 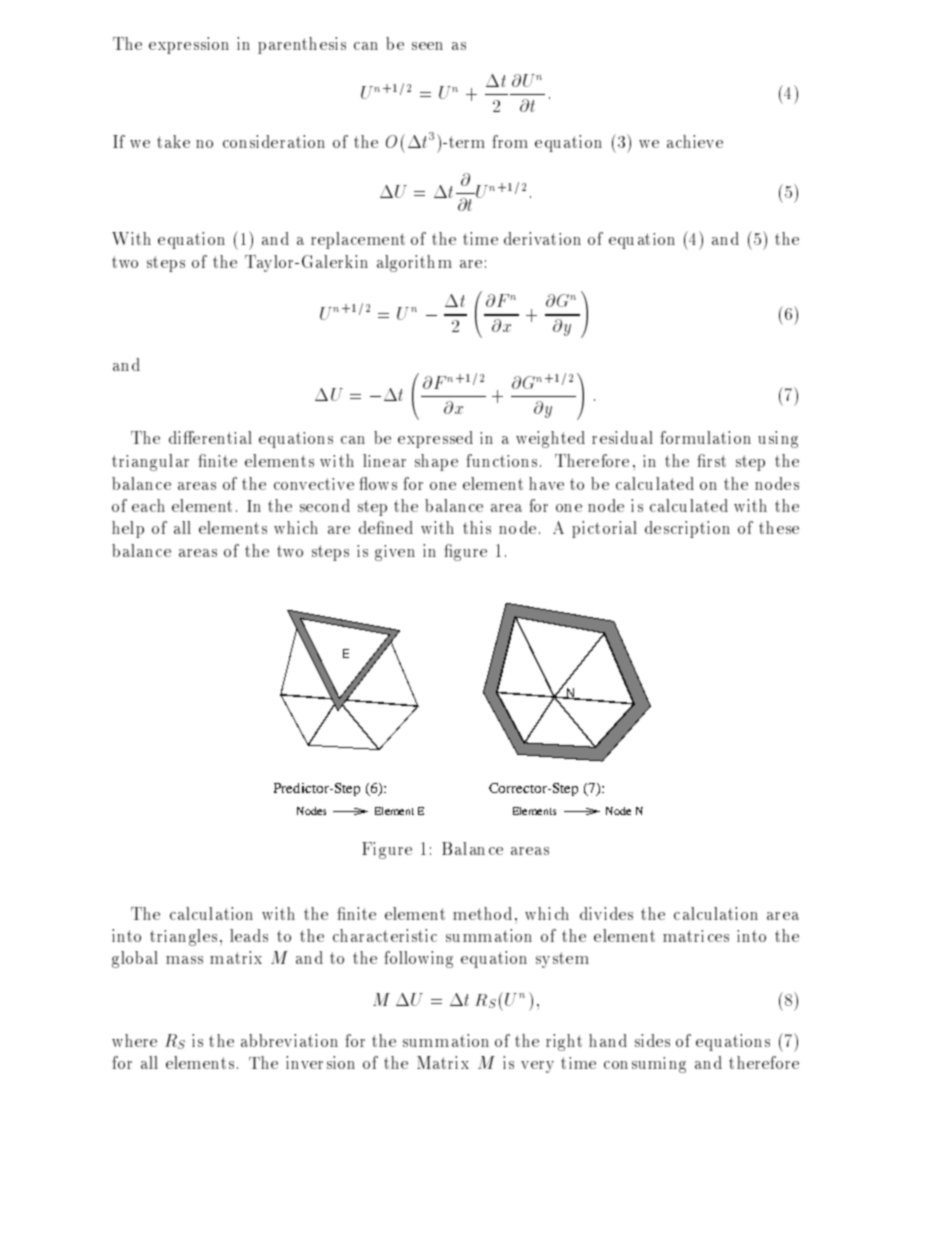 I want to click on seen, so click(x=427, y=46).
